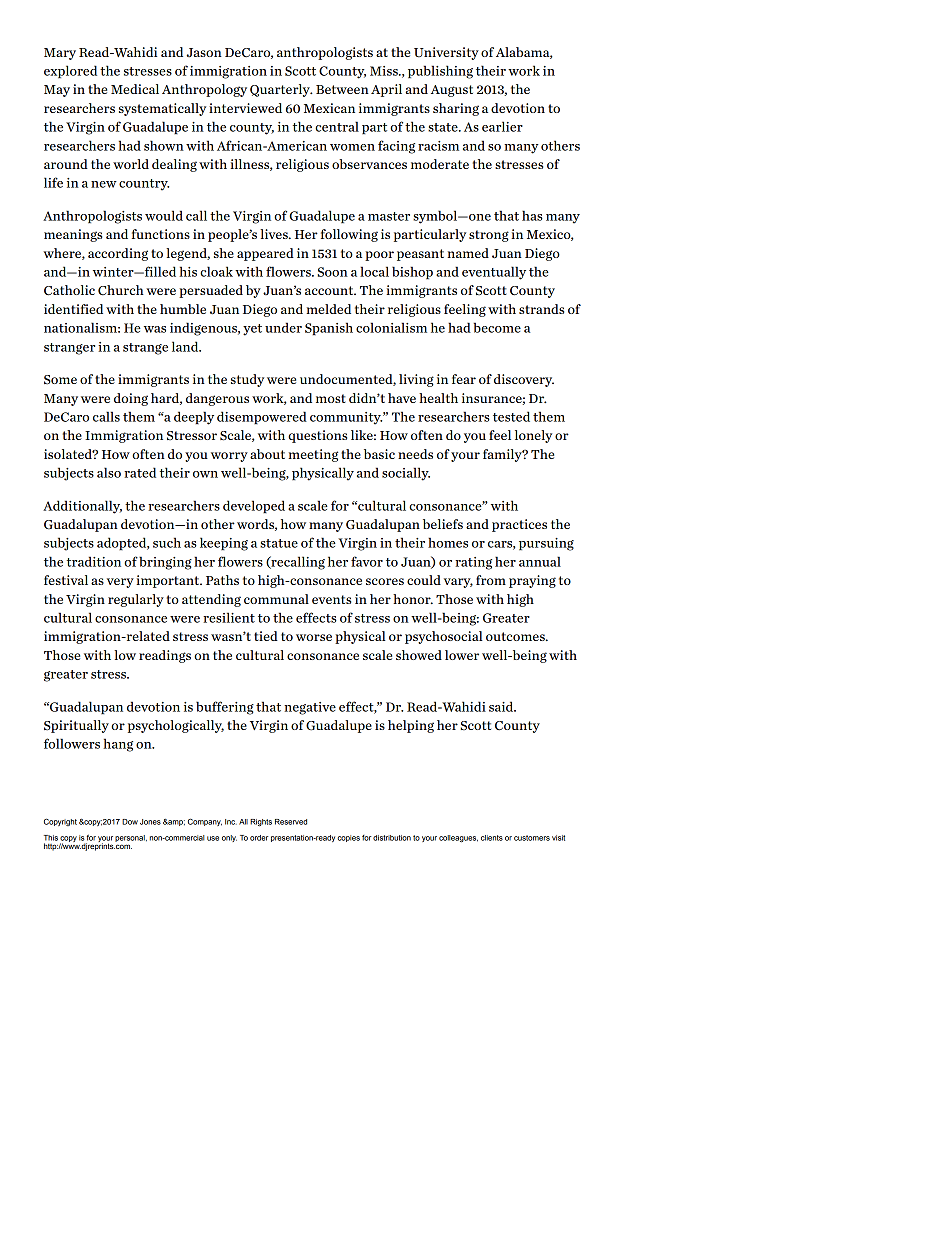  Describe the element at coordinates (94, 561) in the document. I see `tradition` at that location.
